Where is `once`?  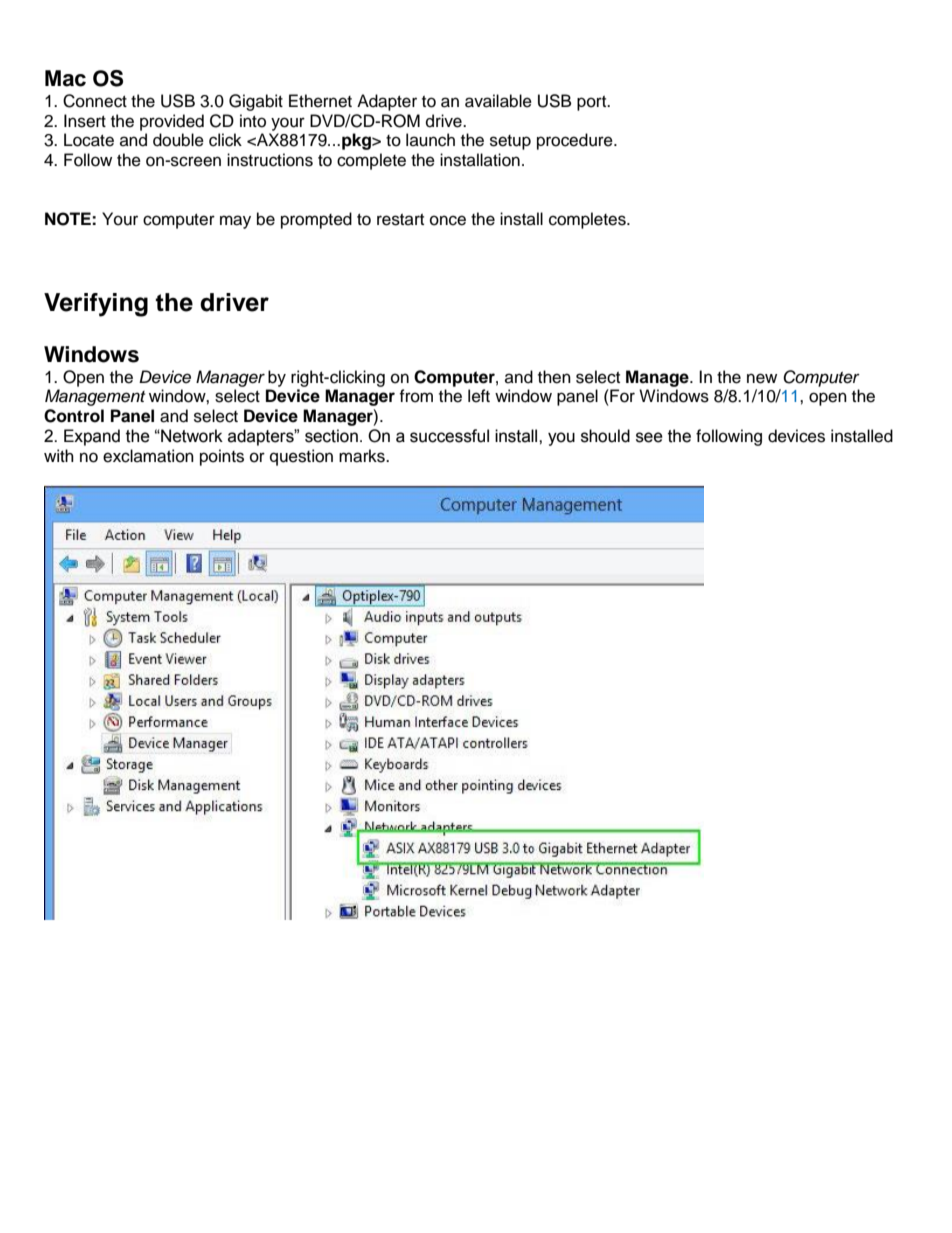 once is located at coordinates (448, 220).
